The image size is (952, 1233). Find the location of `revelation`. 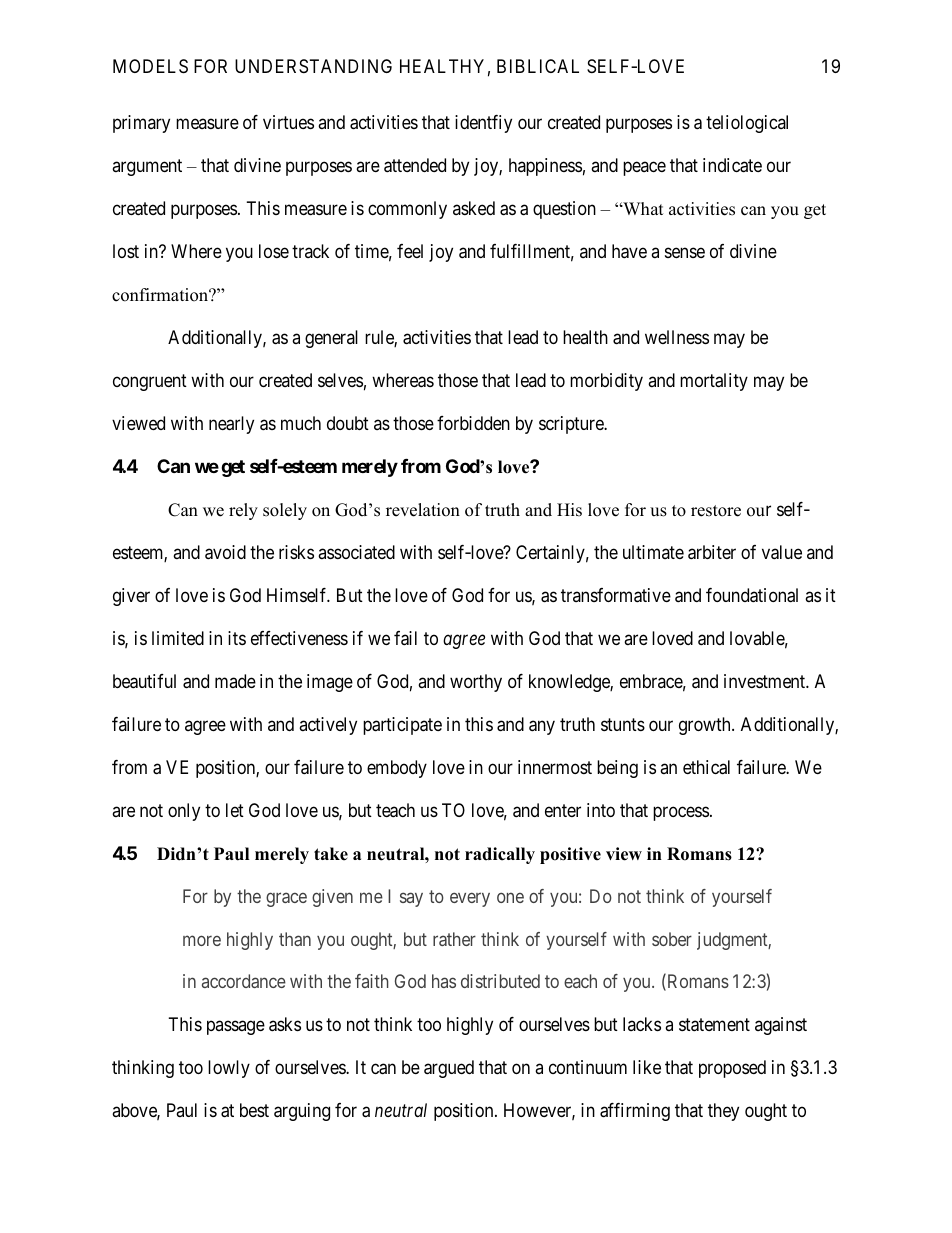

revelation is located at coordinates (423, 510).
